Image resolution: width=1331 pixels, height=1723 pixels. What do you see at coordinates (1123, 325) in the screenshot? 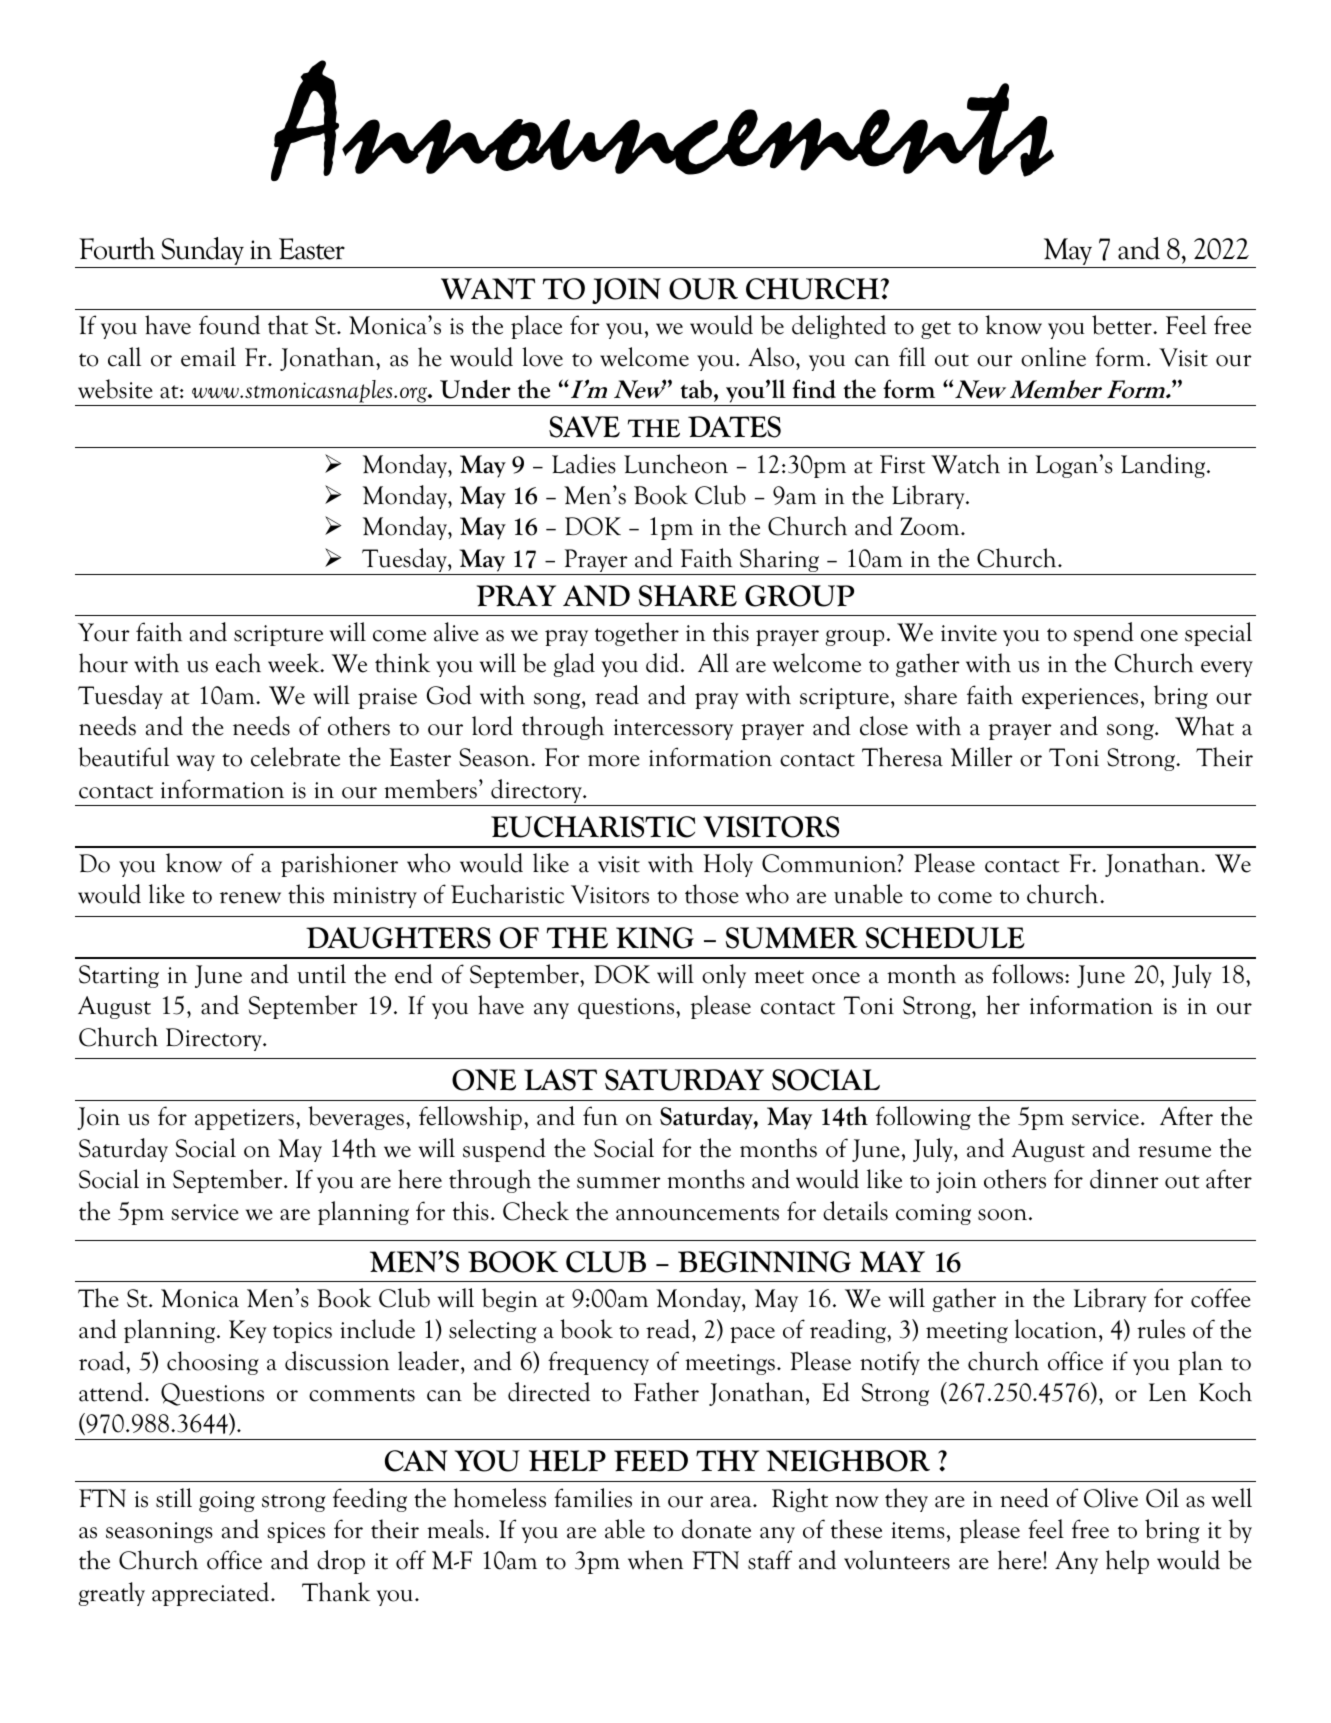
I see `better` at bounding box center [1123, 325].
